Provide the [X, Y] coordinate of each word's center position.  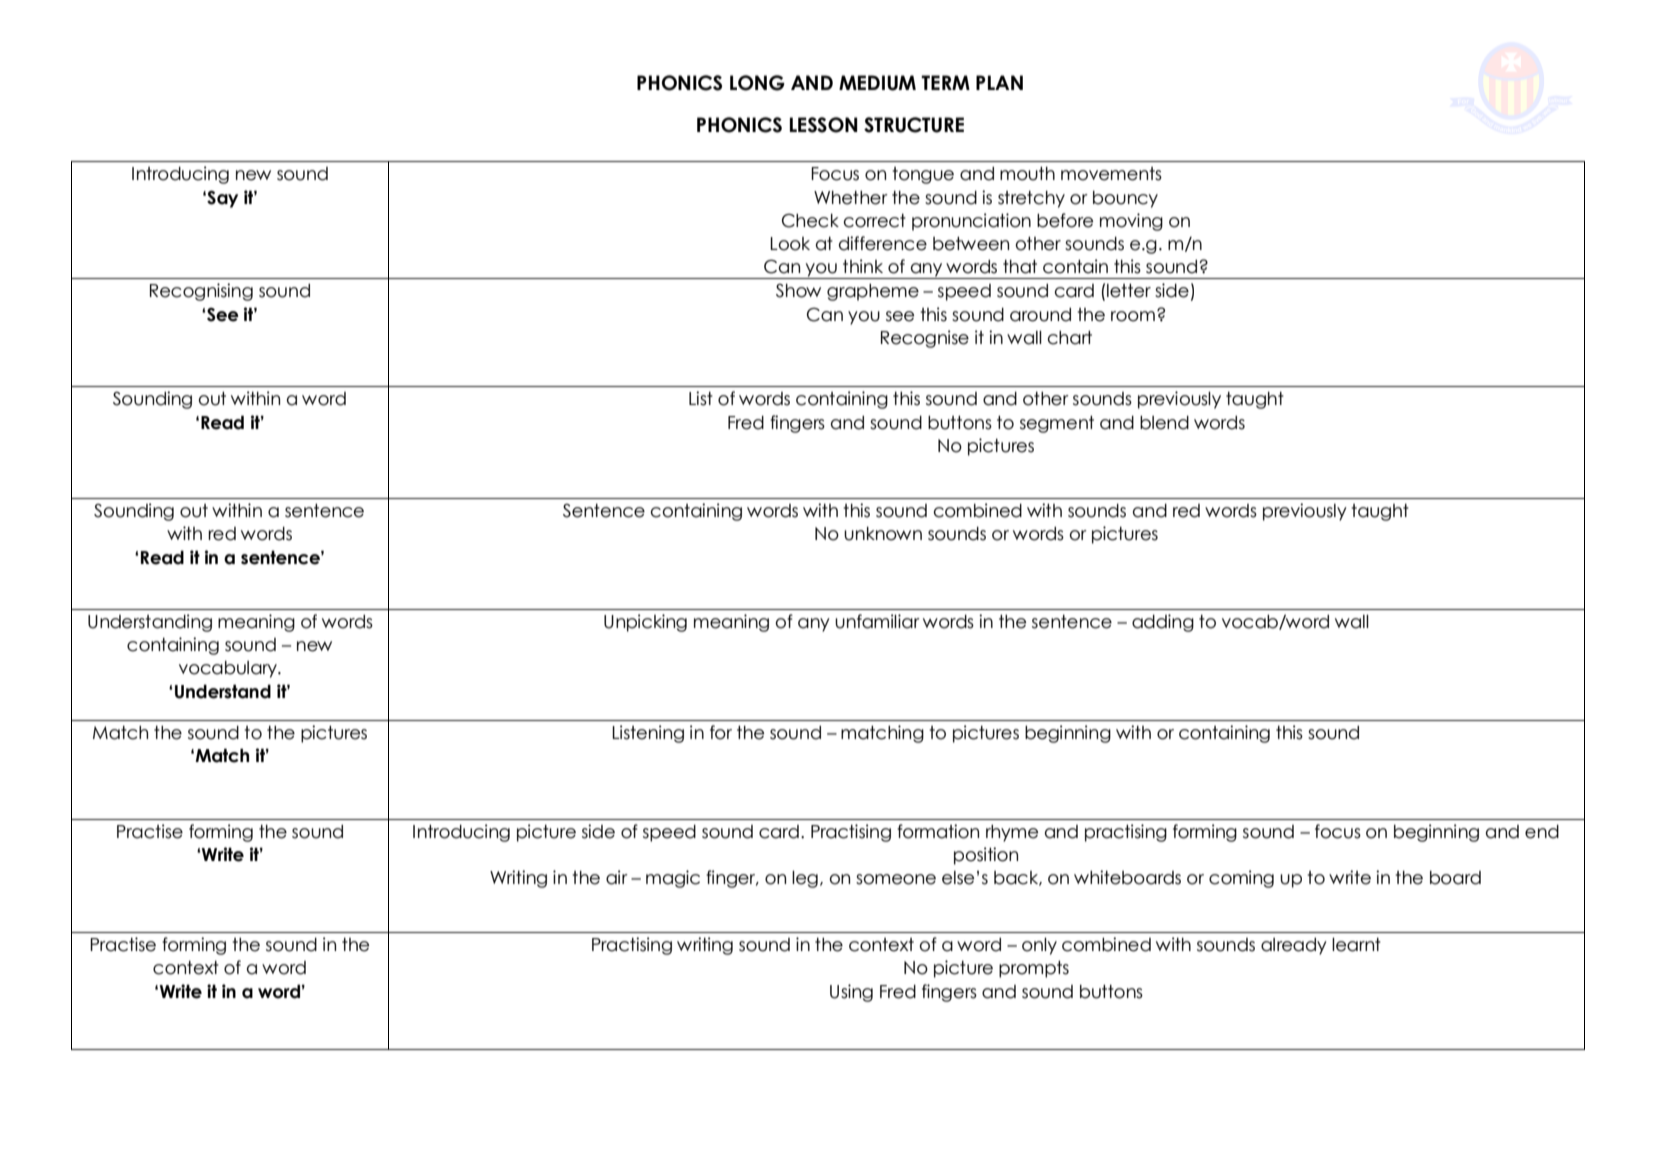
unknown [883, 533]
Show [798, 291]
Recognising [201, 292]
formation [938, 831]
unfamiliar [877, 621]
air [617, 877]
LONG [757, 83]
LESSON [824, 125]
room [1133, 316]
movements [1111, 174]
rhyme [1012, 833]
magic [673, 879]
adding [1163, 623]
